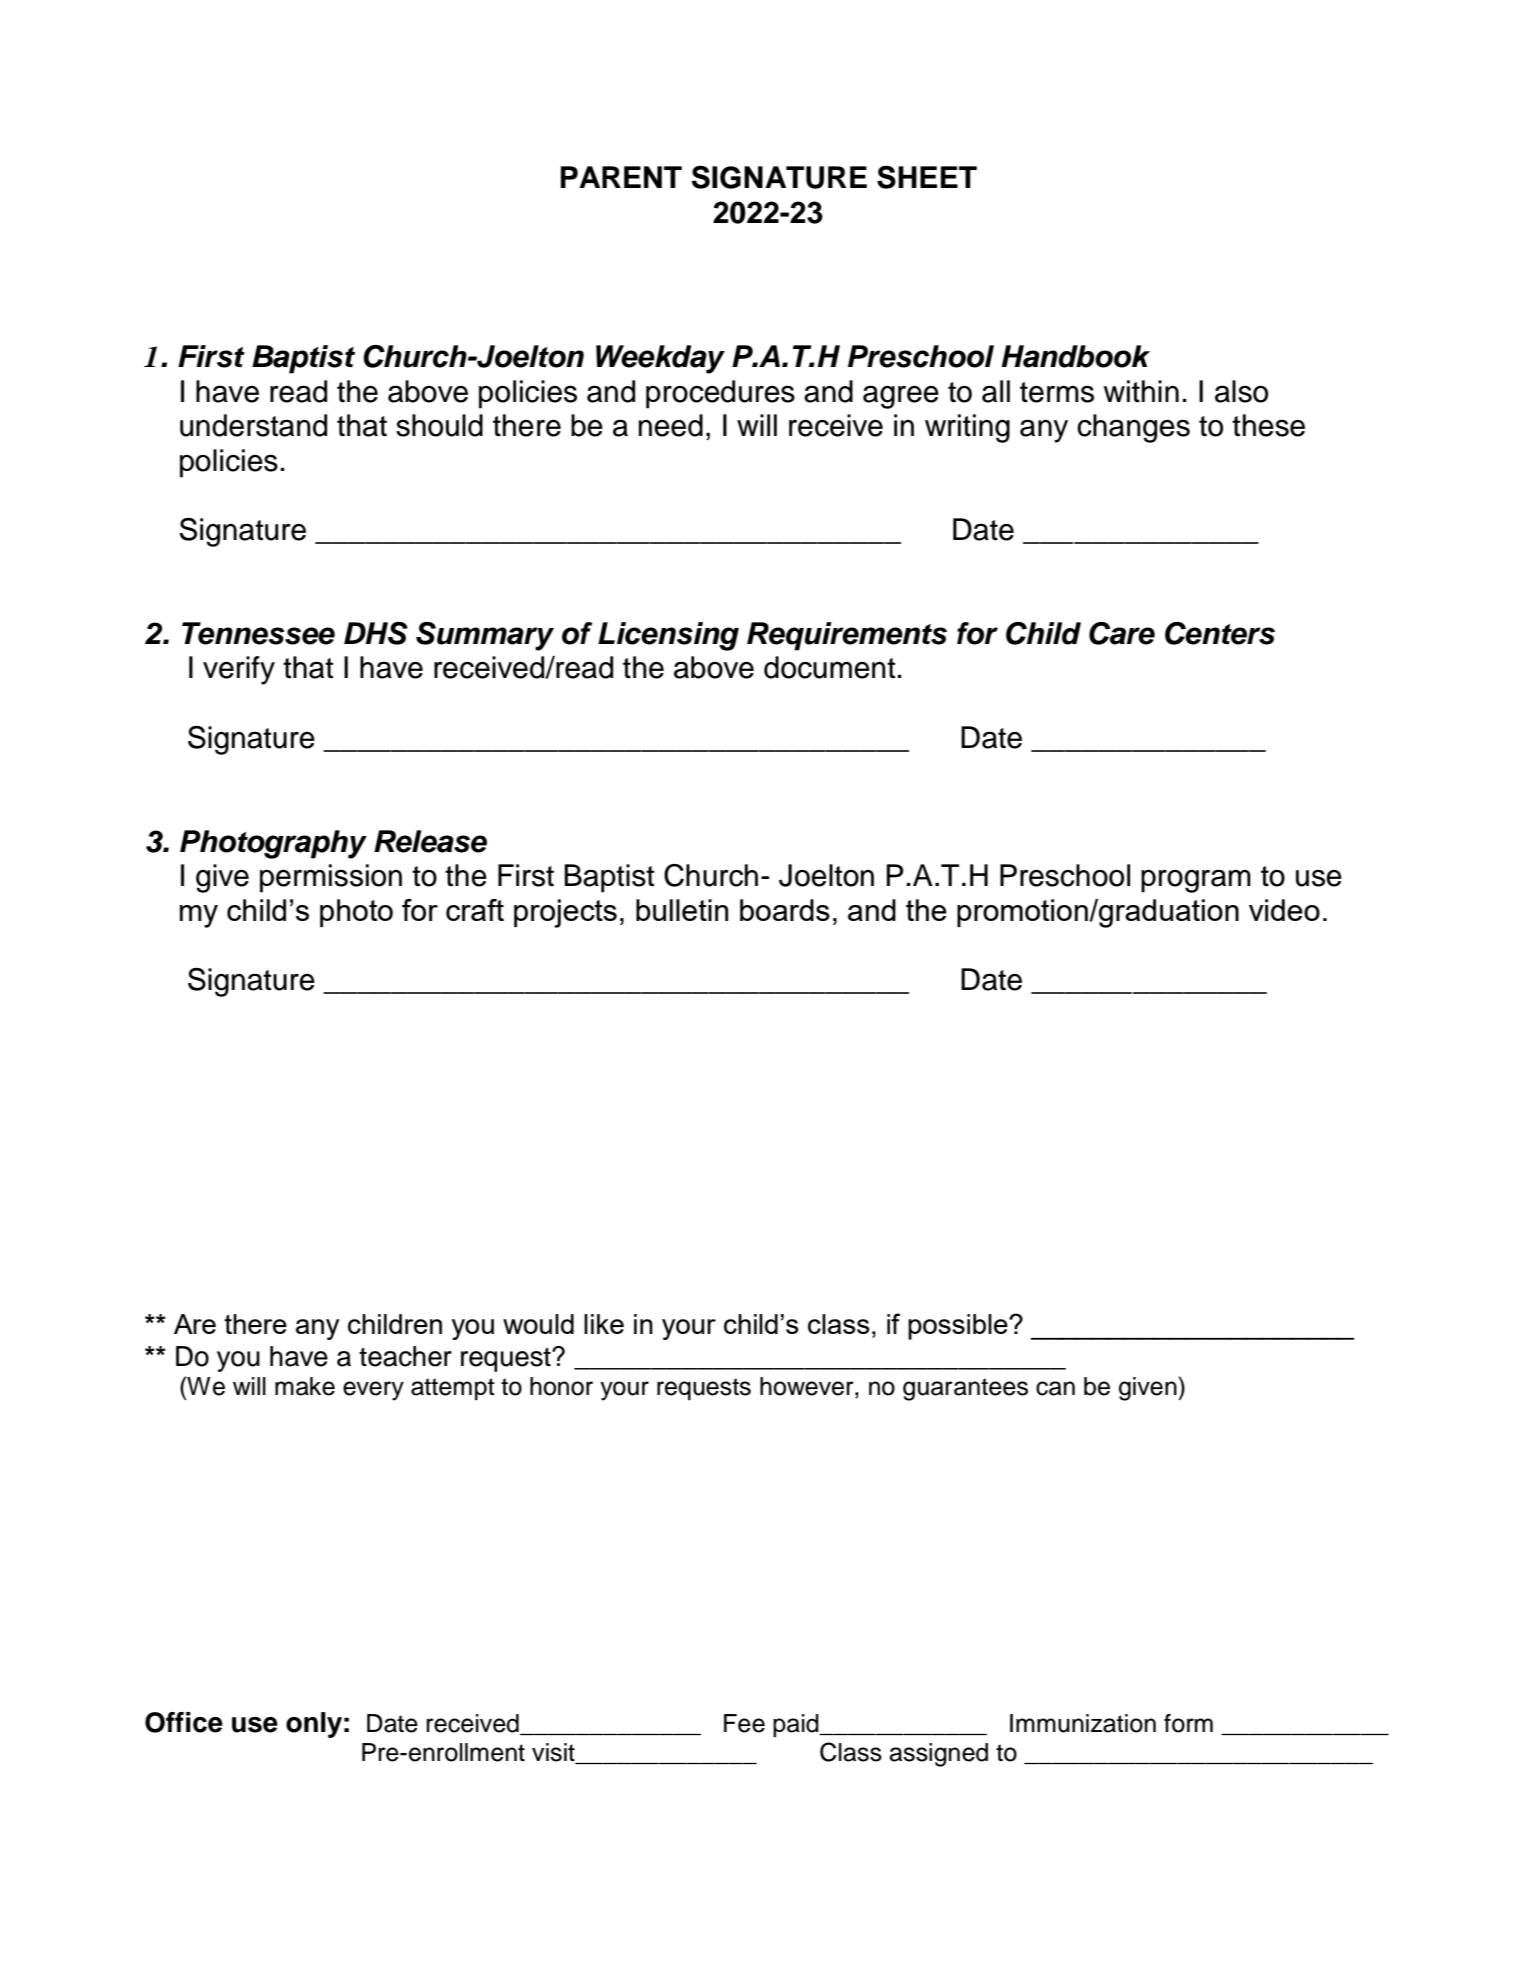  What do you see at coordinates (785, 910) in the page?
I see `boards` at bounding box center [785, 910].
